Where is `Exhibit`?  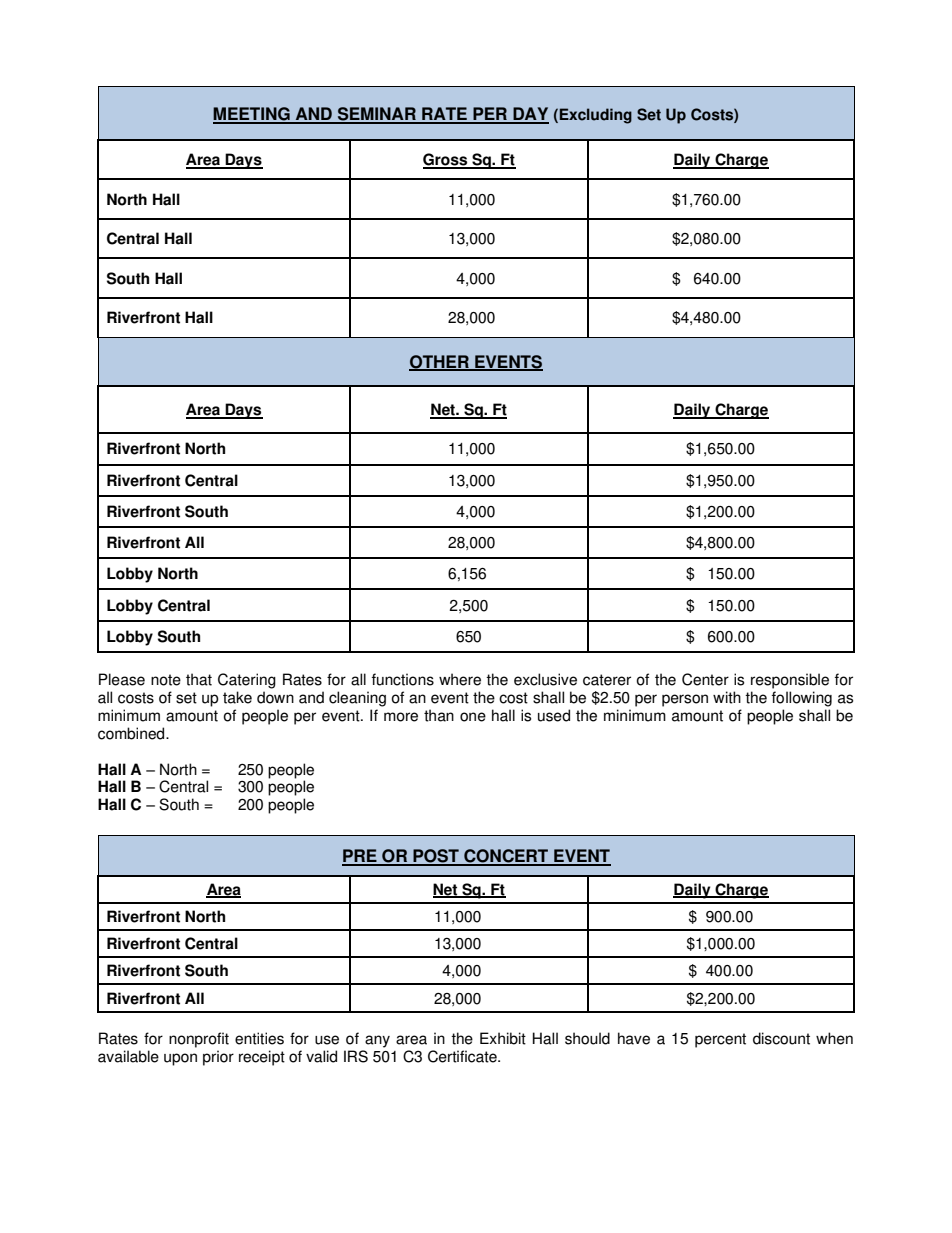 Exhibit is located at coordinates (503, 1038).
